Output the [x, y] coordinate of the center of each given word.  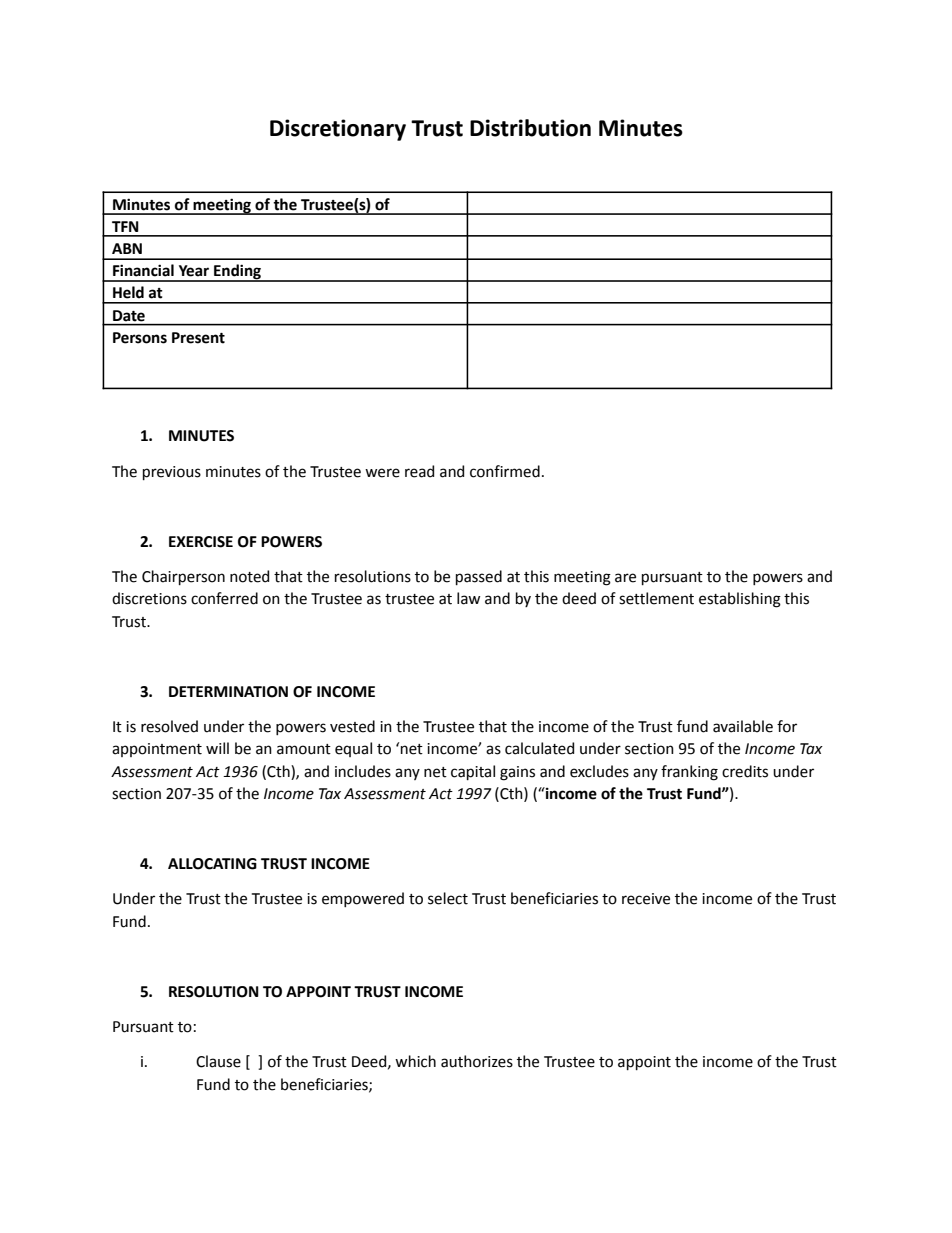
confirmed [505, 471]
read [419, 471]
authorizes [477, 1061]
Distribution [530, 128]
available [743, 726]
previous [172, 473]
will [217, 748]
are [625, 578]
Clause [218, 1061]
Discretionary [338, 130]
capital [473, 772]
